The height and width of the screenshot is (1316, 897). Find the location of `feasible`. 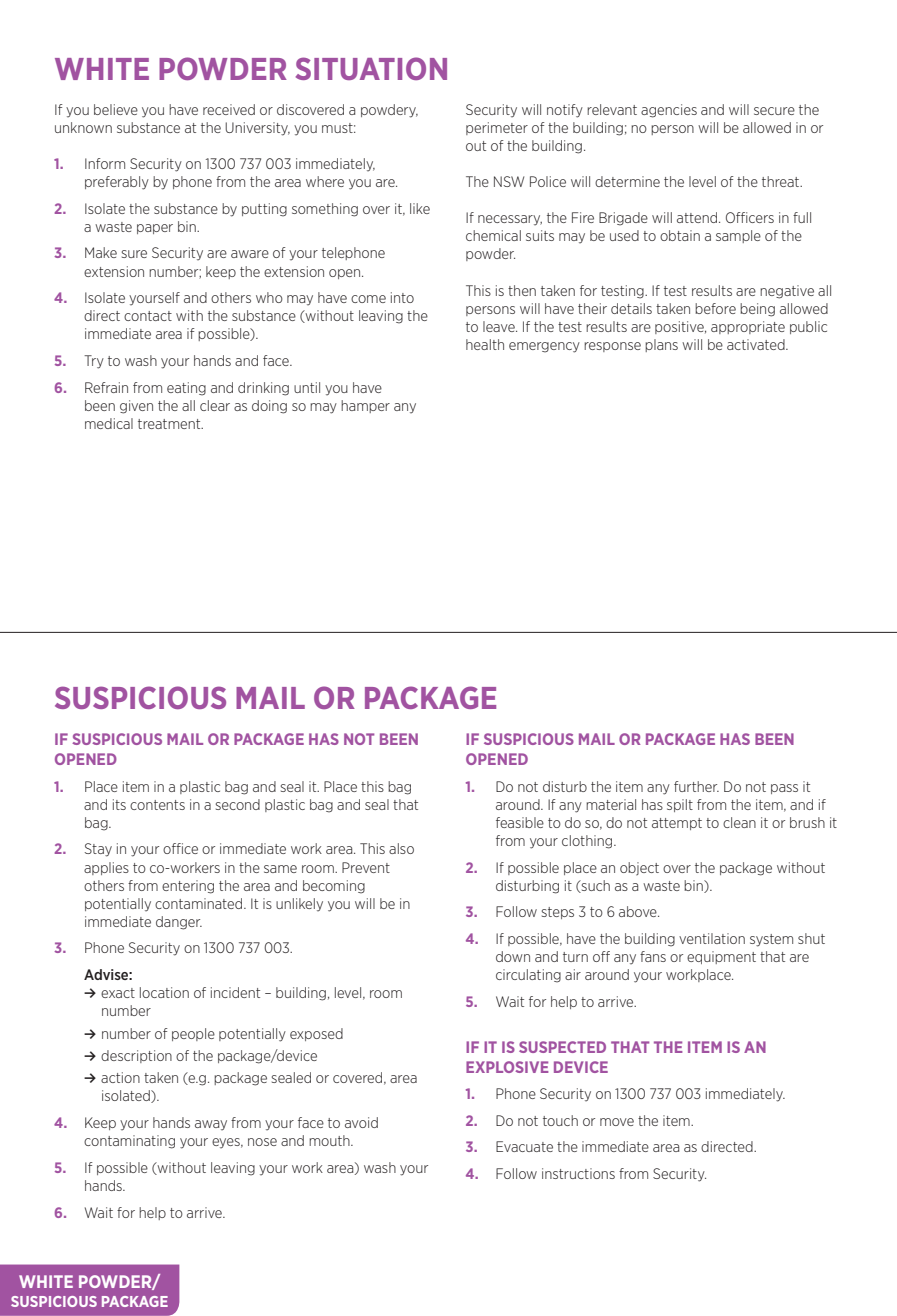

feasible is located at coordinates (520, 822).
